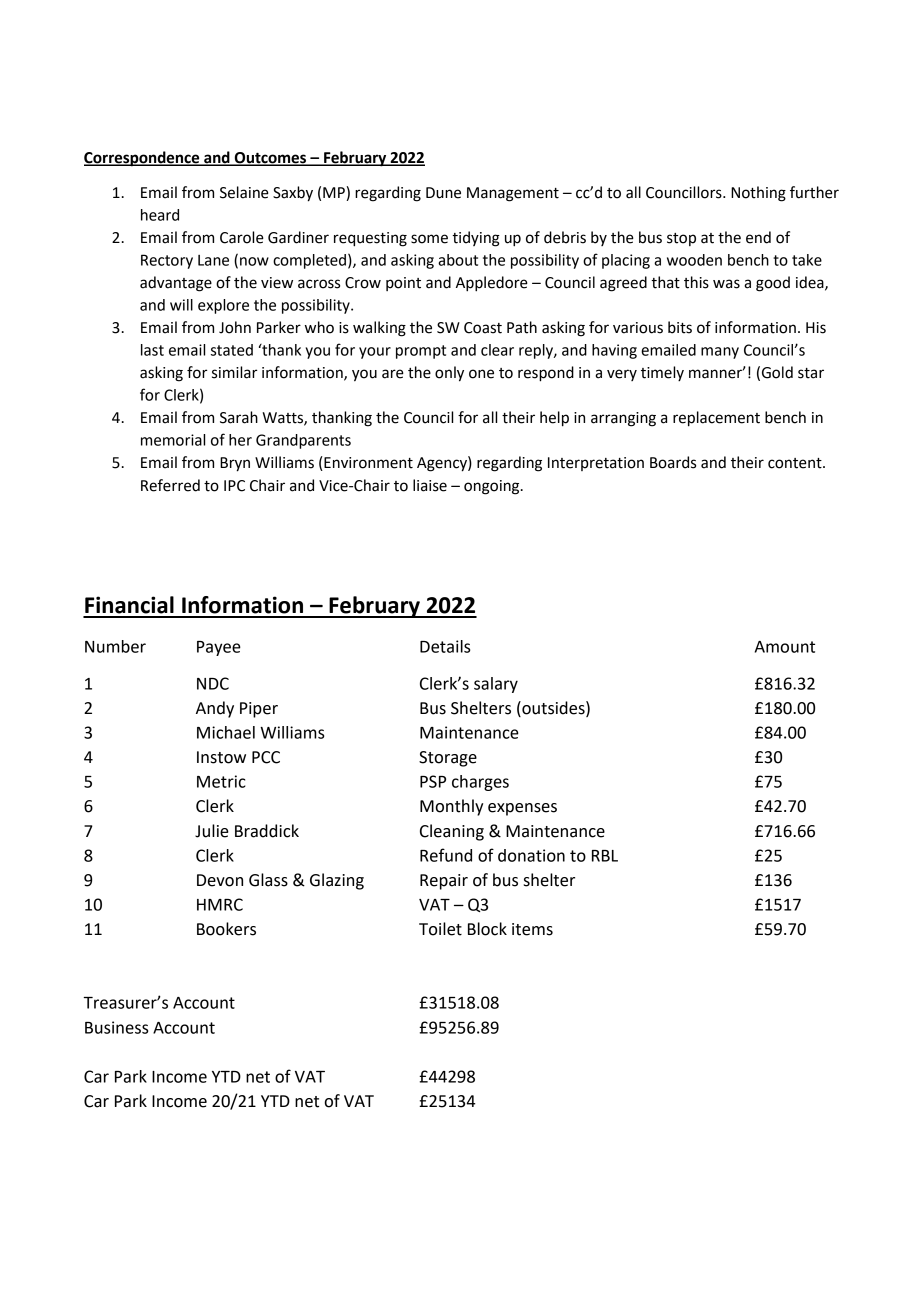 The image size is (924, 1308). Describe the element at coordinates (235, 464) in the screenshot. I see `Bryn` at that location.
